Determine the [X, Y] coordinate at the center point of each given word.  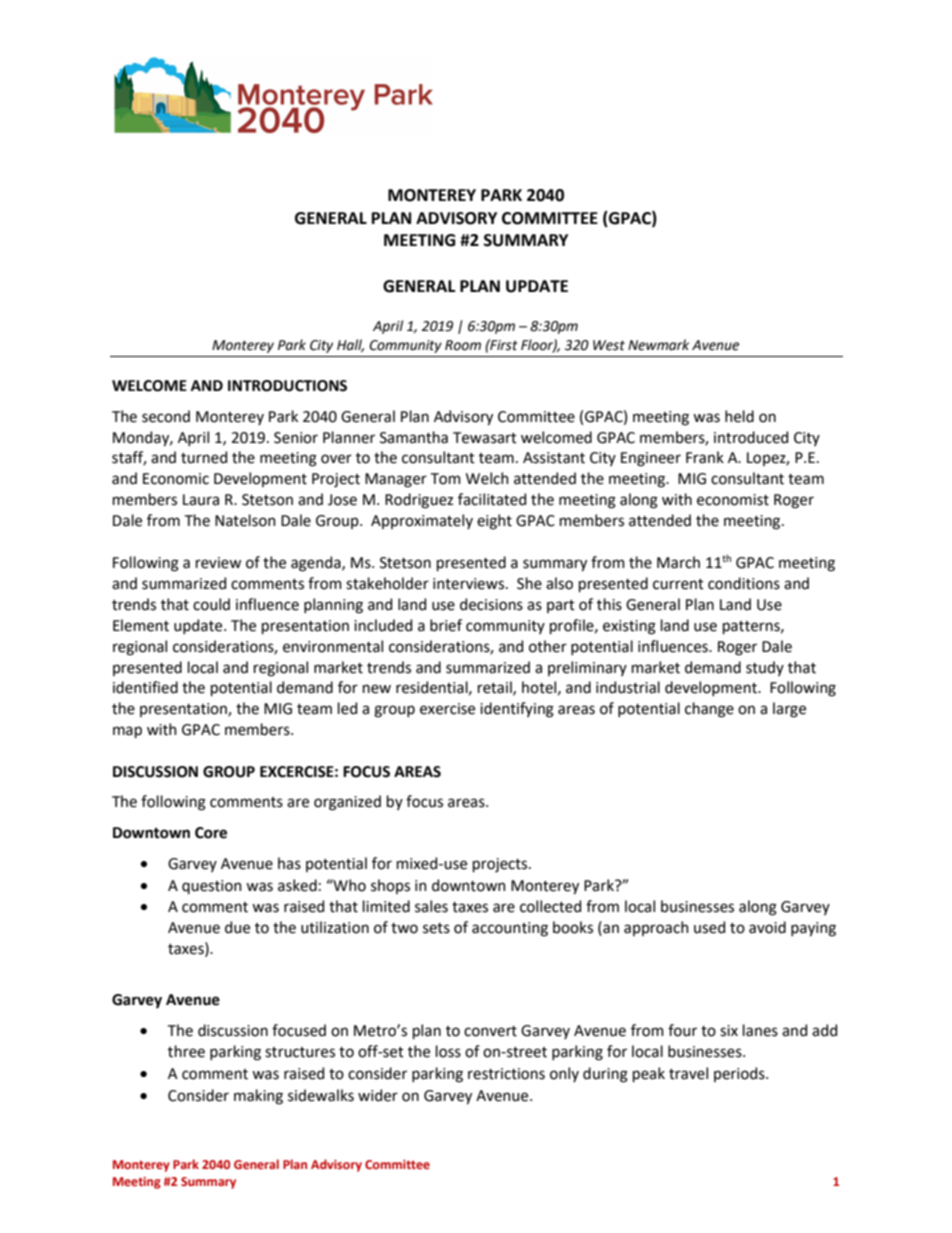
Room [463, 345]
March [678, 562]
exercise [447, 709]
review [218, 563]
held [739, 416]
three [186, 1051]
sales [431, 906]
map [127, 732]
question [212, 887]
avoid [767, 927]
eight [494, 522]
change [709, 710]
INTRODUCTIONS [287, 386]
